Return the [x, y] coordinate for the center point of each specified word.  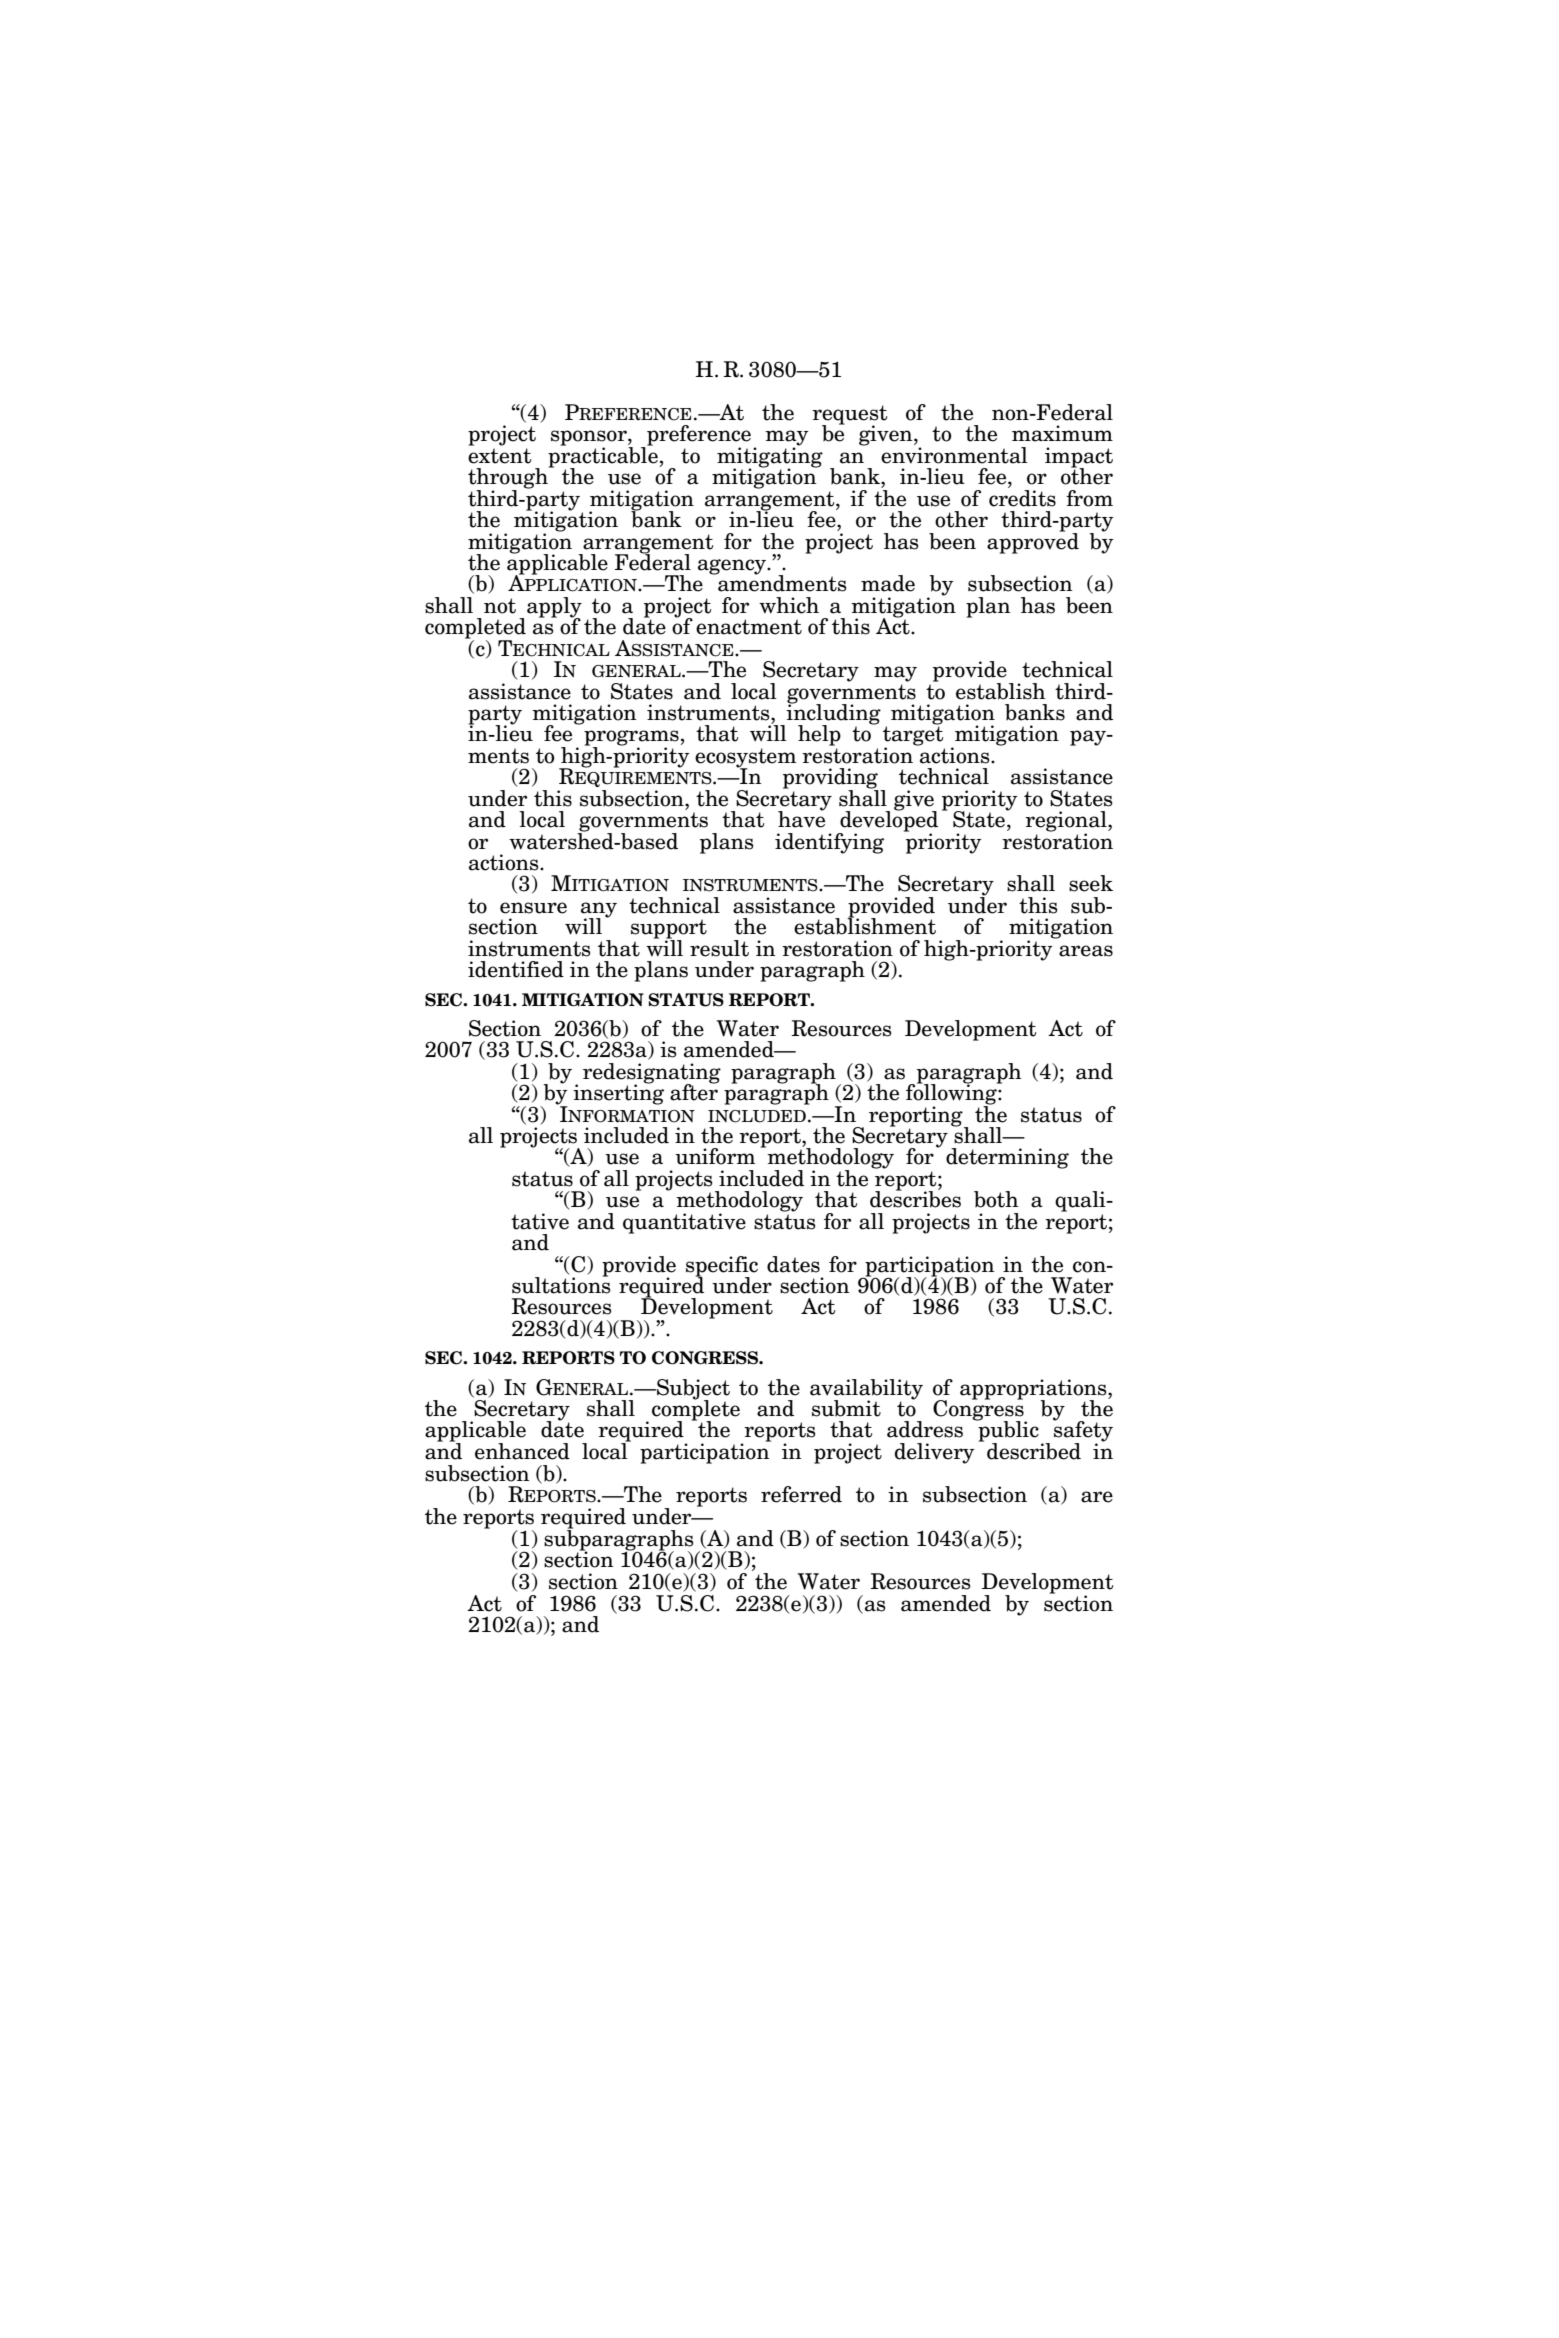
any [599, 911]
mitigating [770, 457]
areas [1086, 951]
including [833, 714]
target [913, 737]
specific [722, 1267]
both [996, 1199]
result [719, 948]
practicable [603, 457]
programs [631, 739]
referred [801, 1494]
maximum [1062, 433]
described [1034, 1451]
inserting [618, 1093]
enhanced [522, 1451]
